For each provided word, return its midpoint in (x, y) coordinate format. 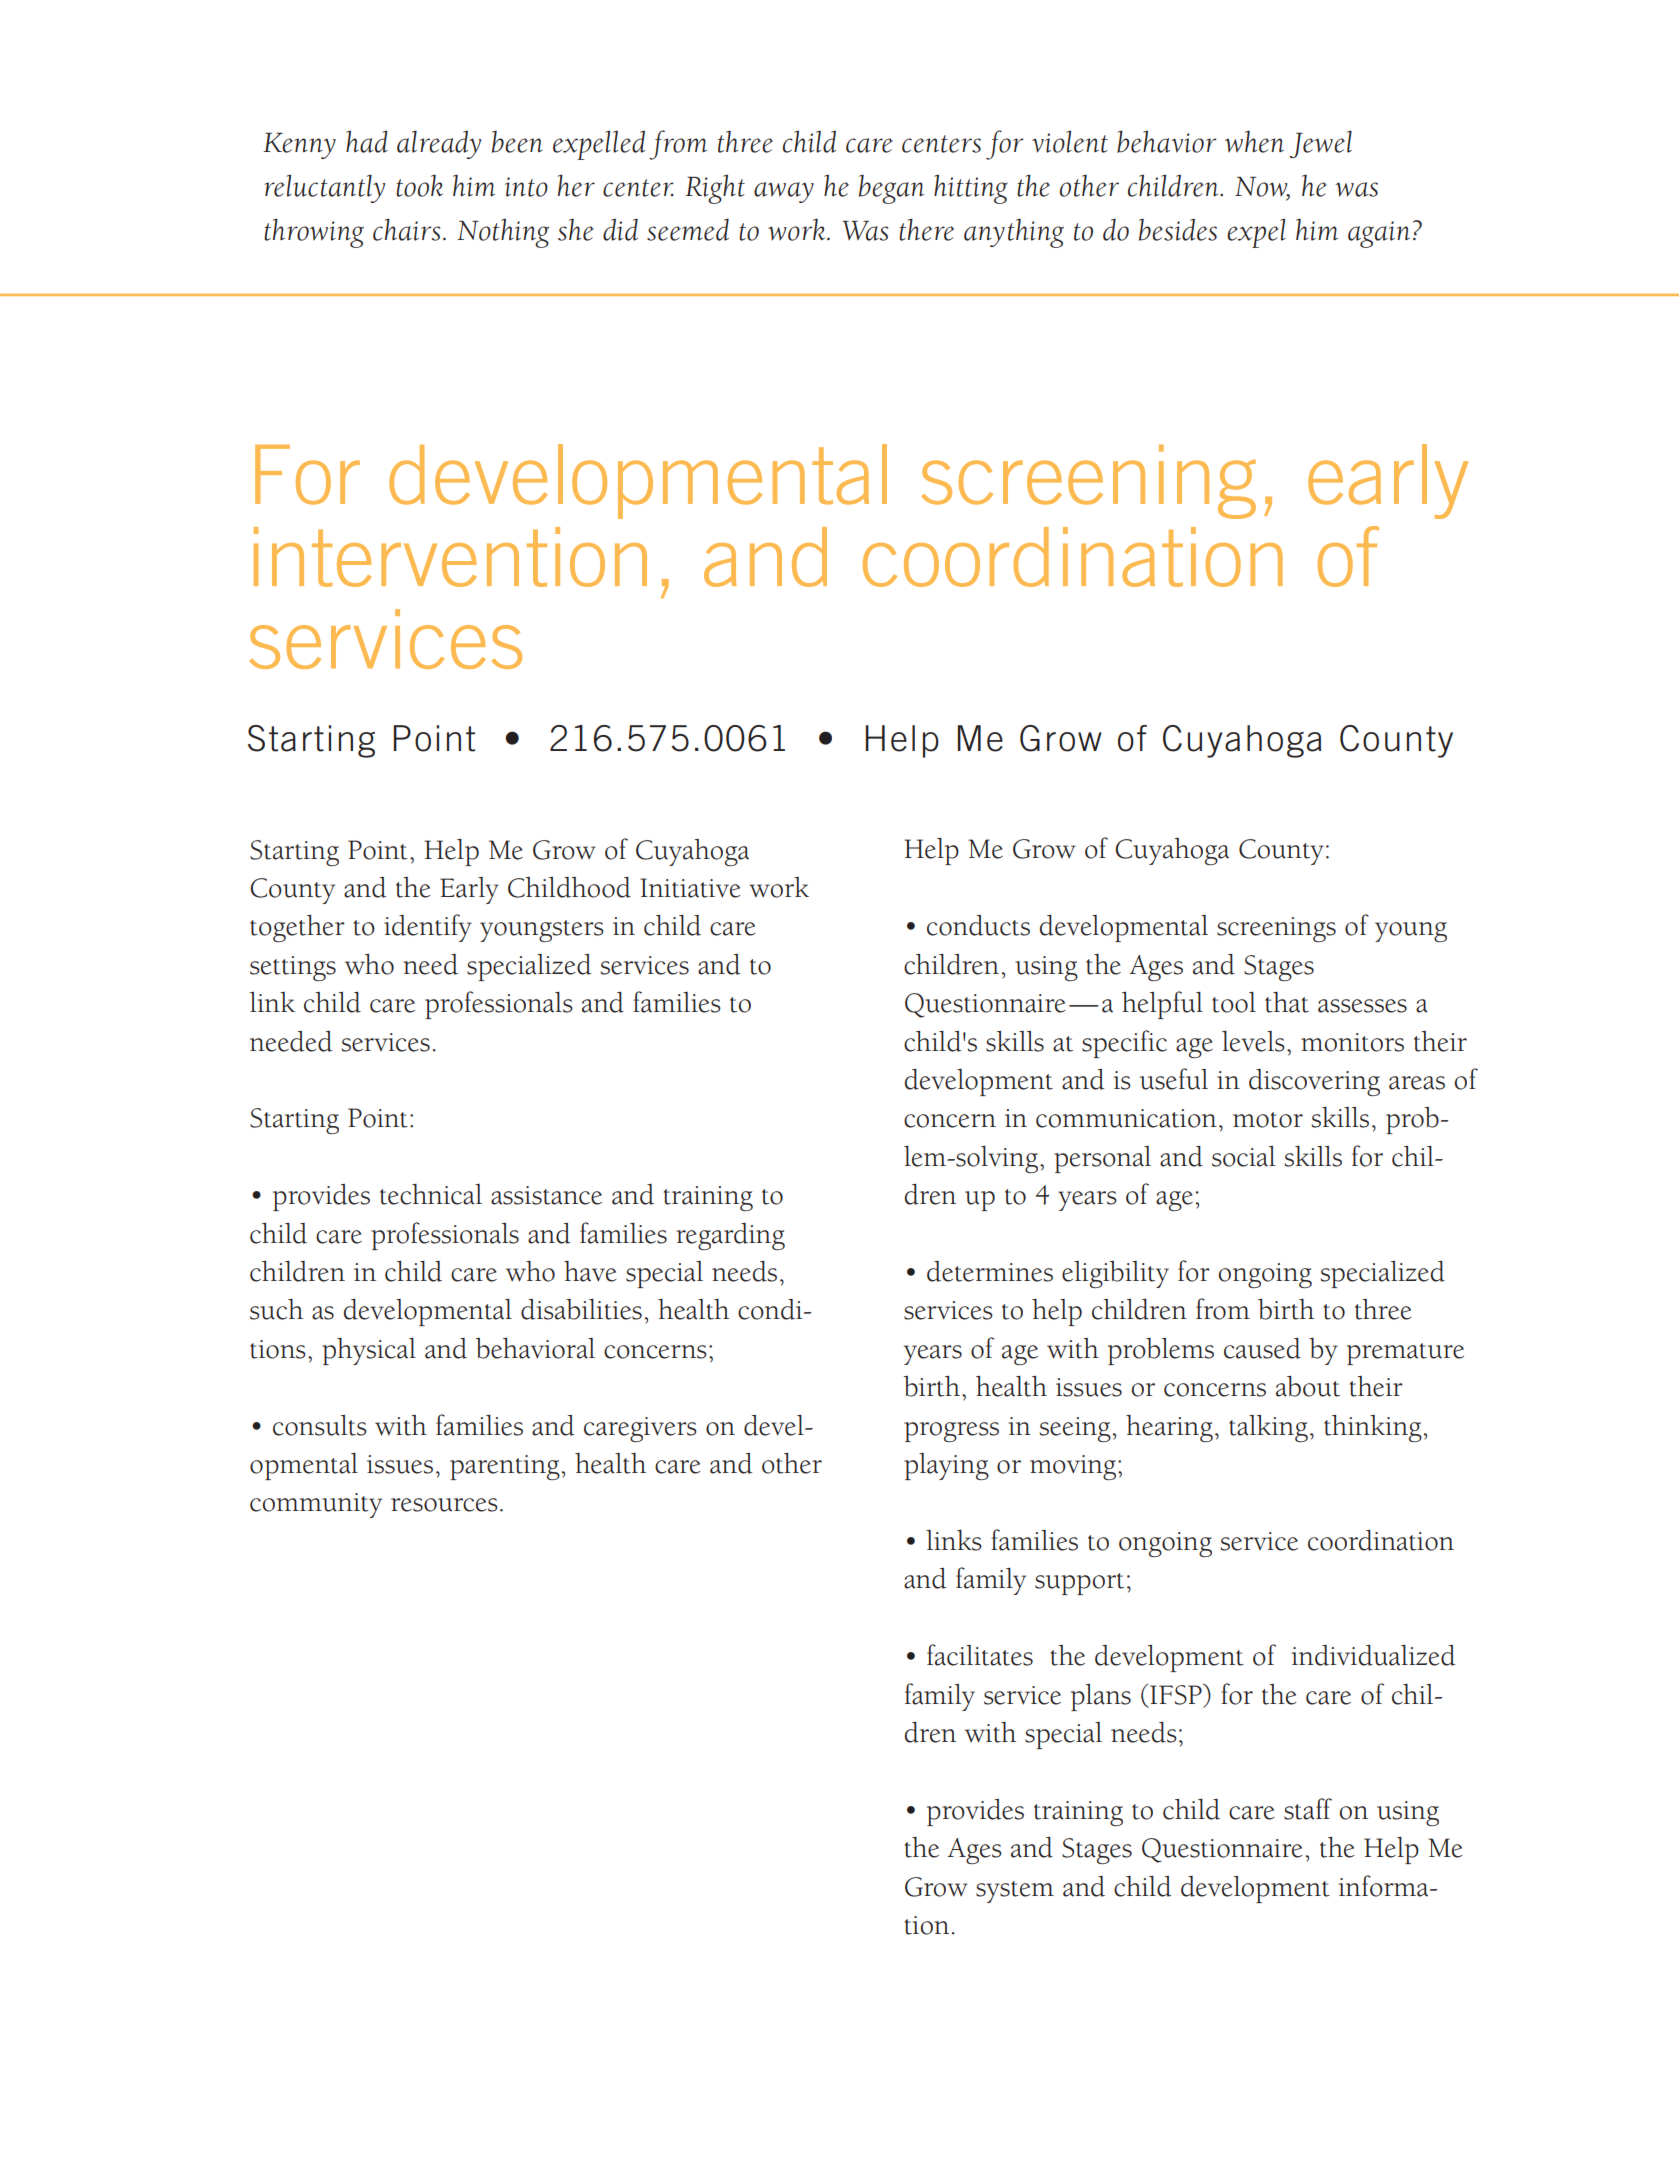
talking (1268, 1428)
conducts (978, 925)
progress (951, 1432)
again (1379, 234)
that (1287, 1002)
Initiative (690, 888)
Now (1262, 188)
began (891, 189)
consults (320, 1425)
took (419, 186)
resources (444, 1505)
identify (428, 928)
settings (293, 968)
